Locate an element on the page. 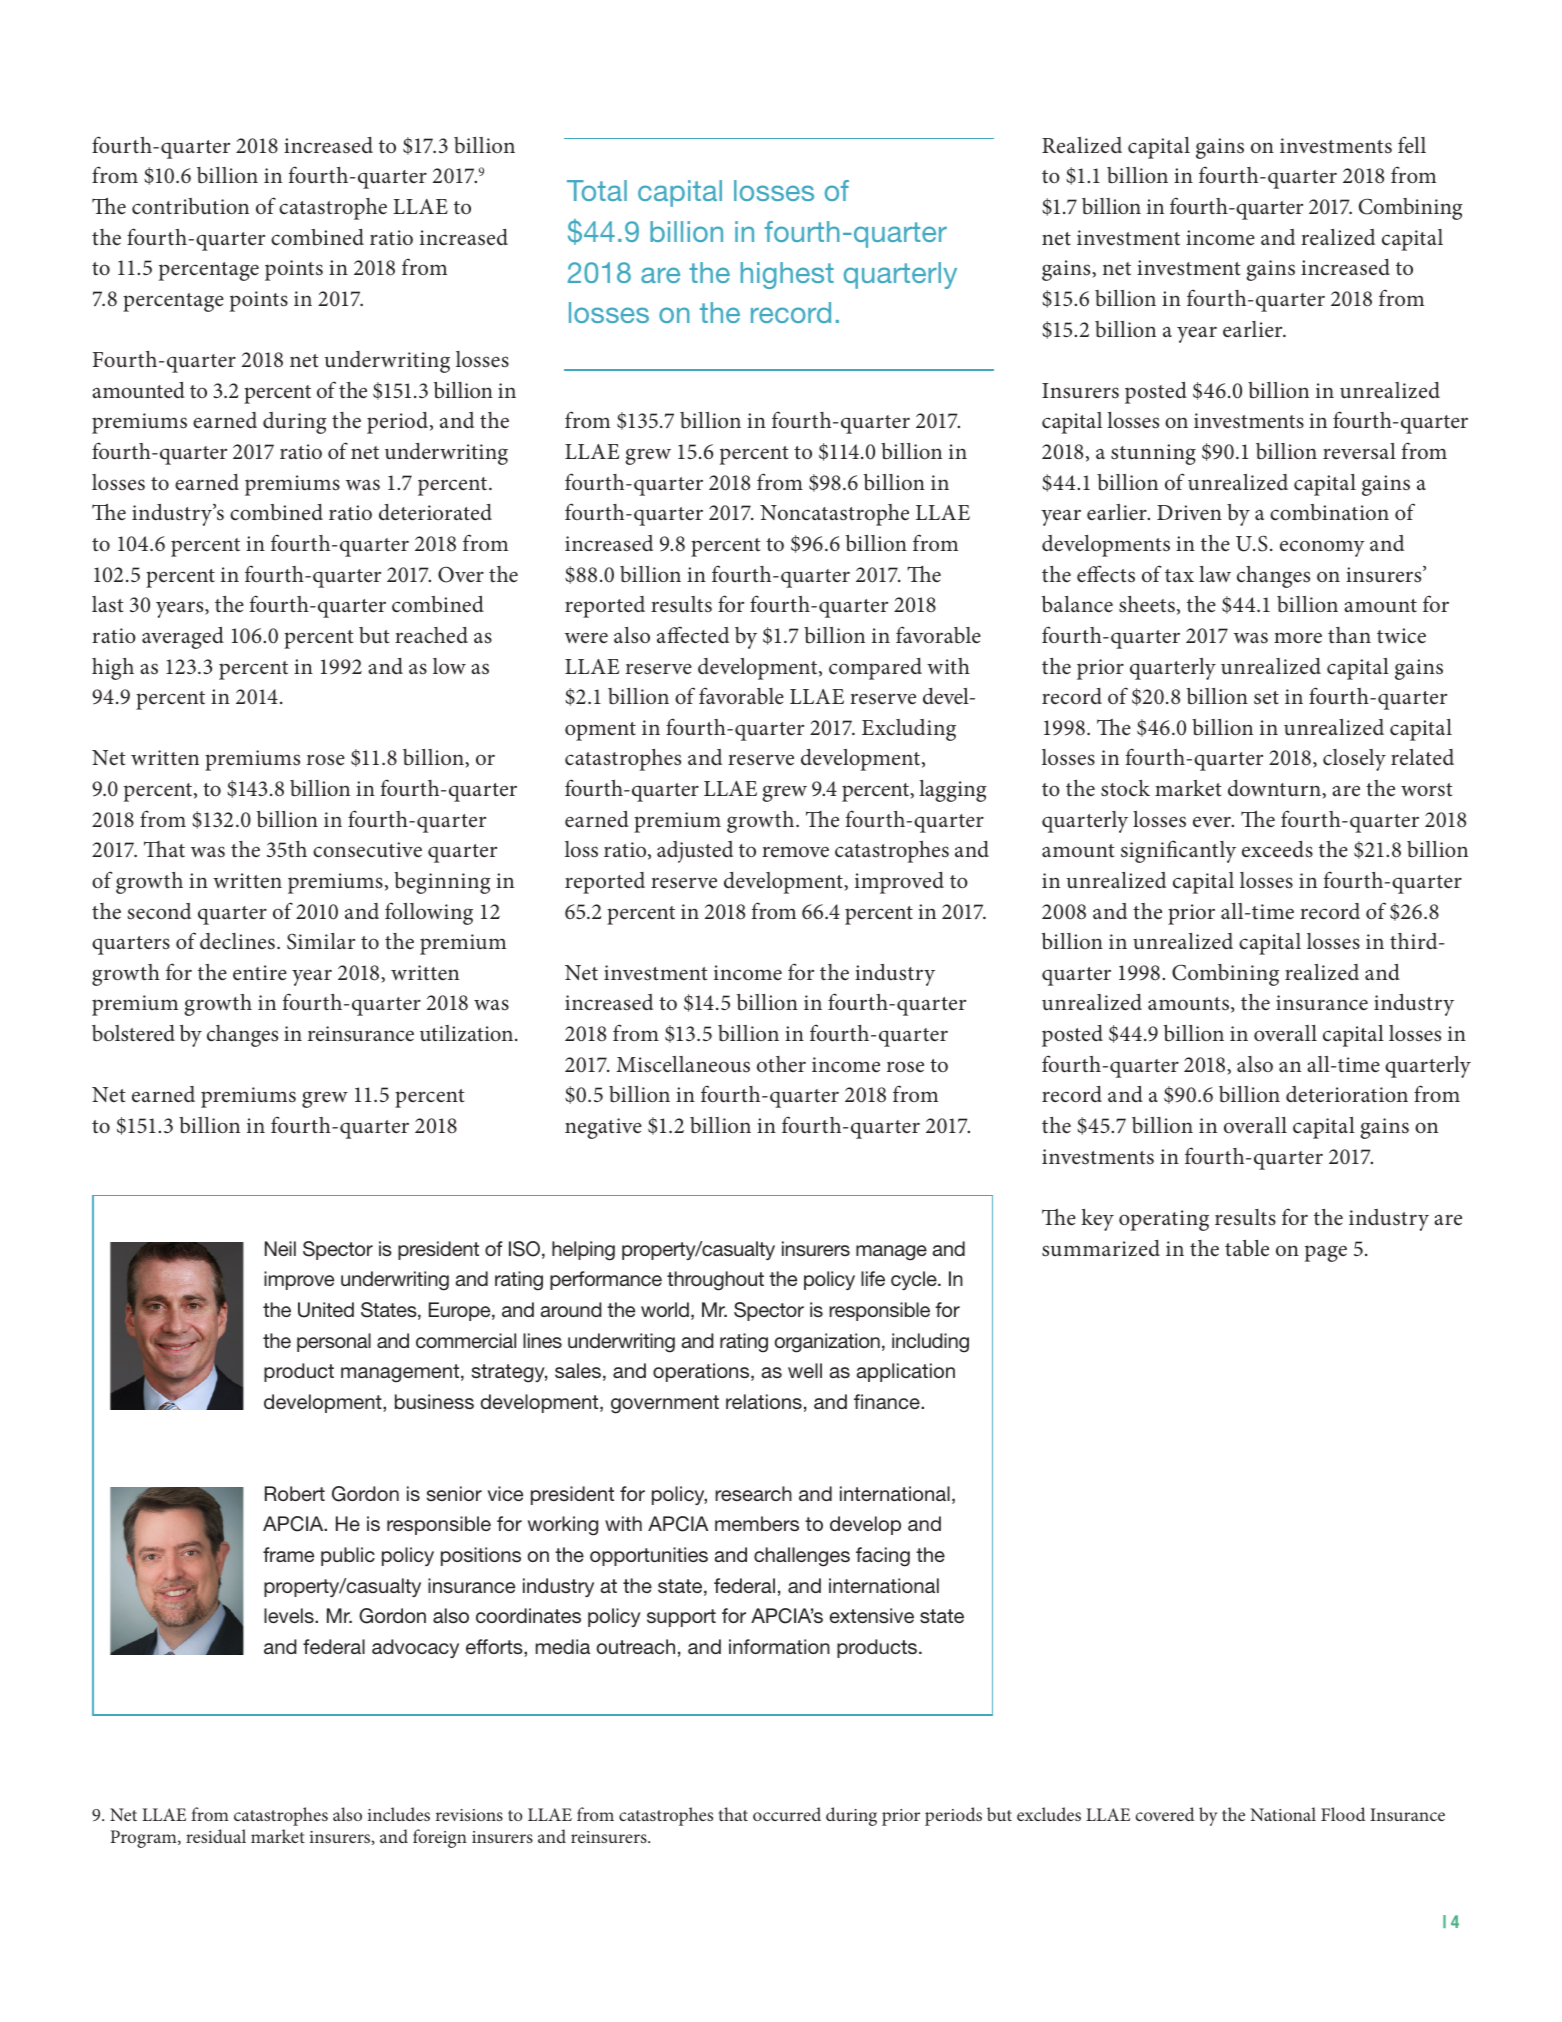  compared is located at coordinates (875, 669).
